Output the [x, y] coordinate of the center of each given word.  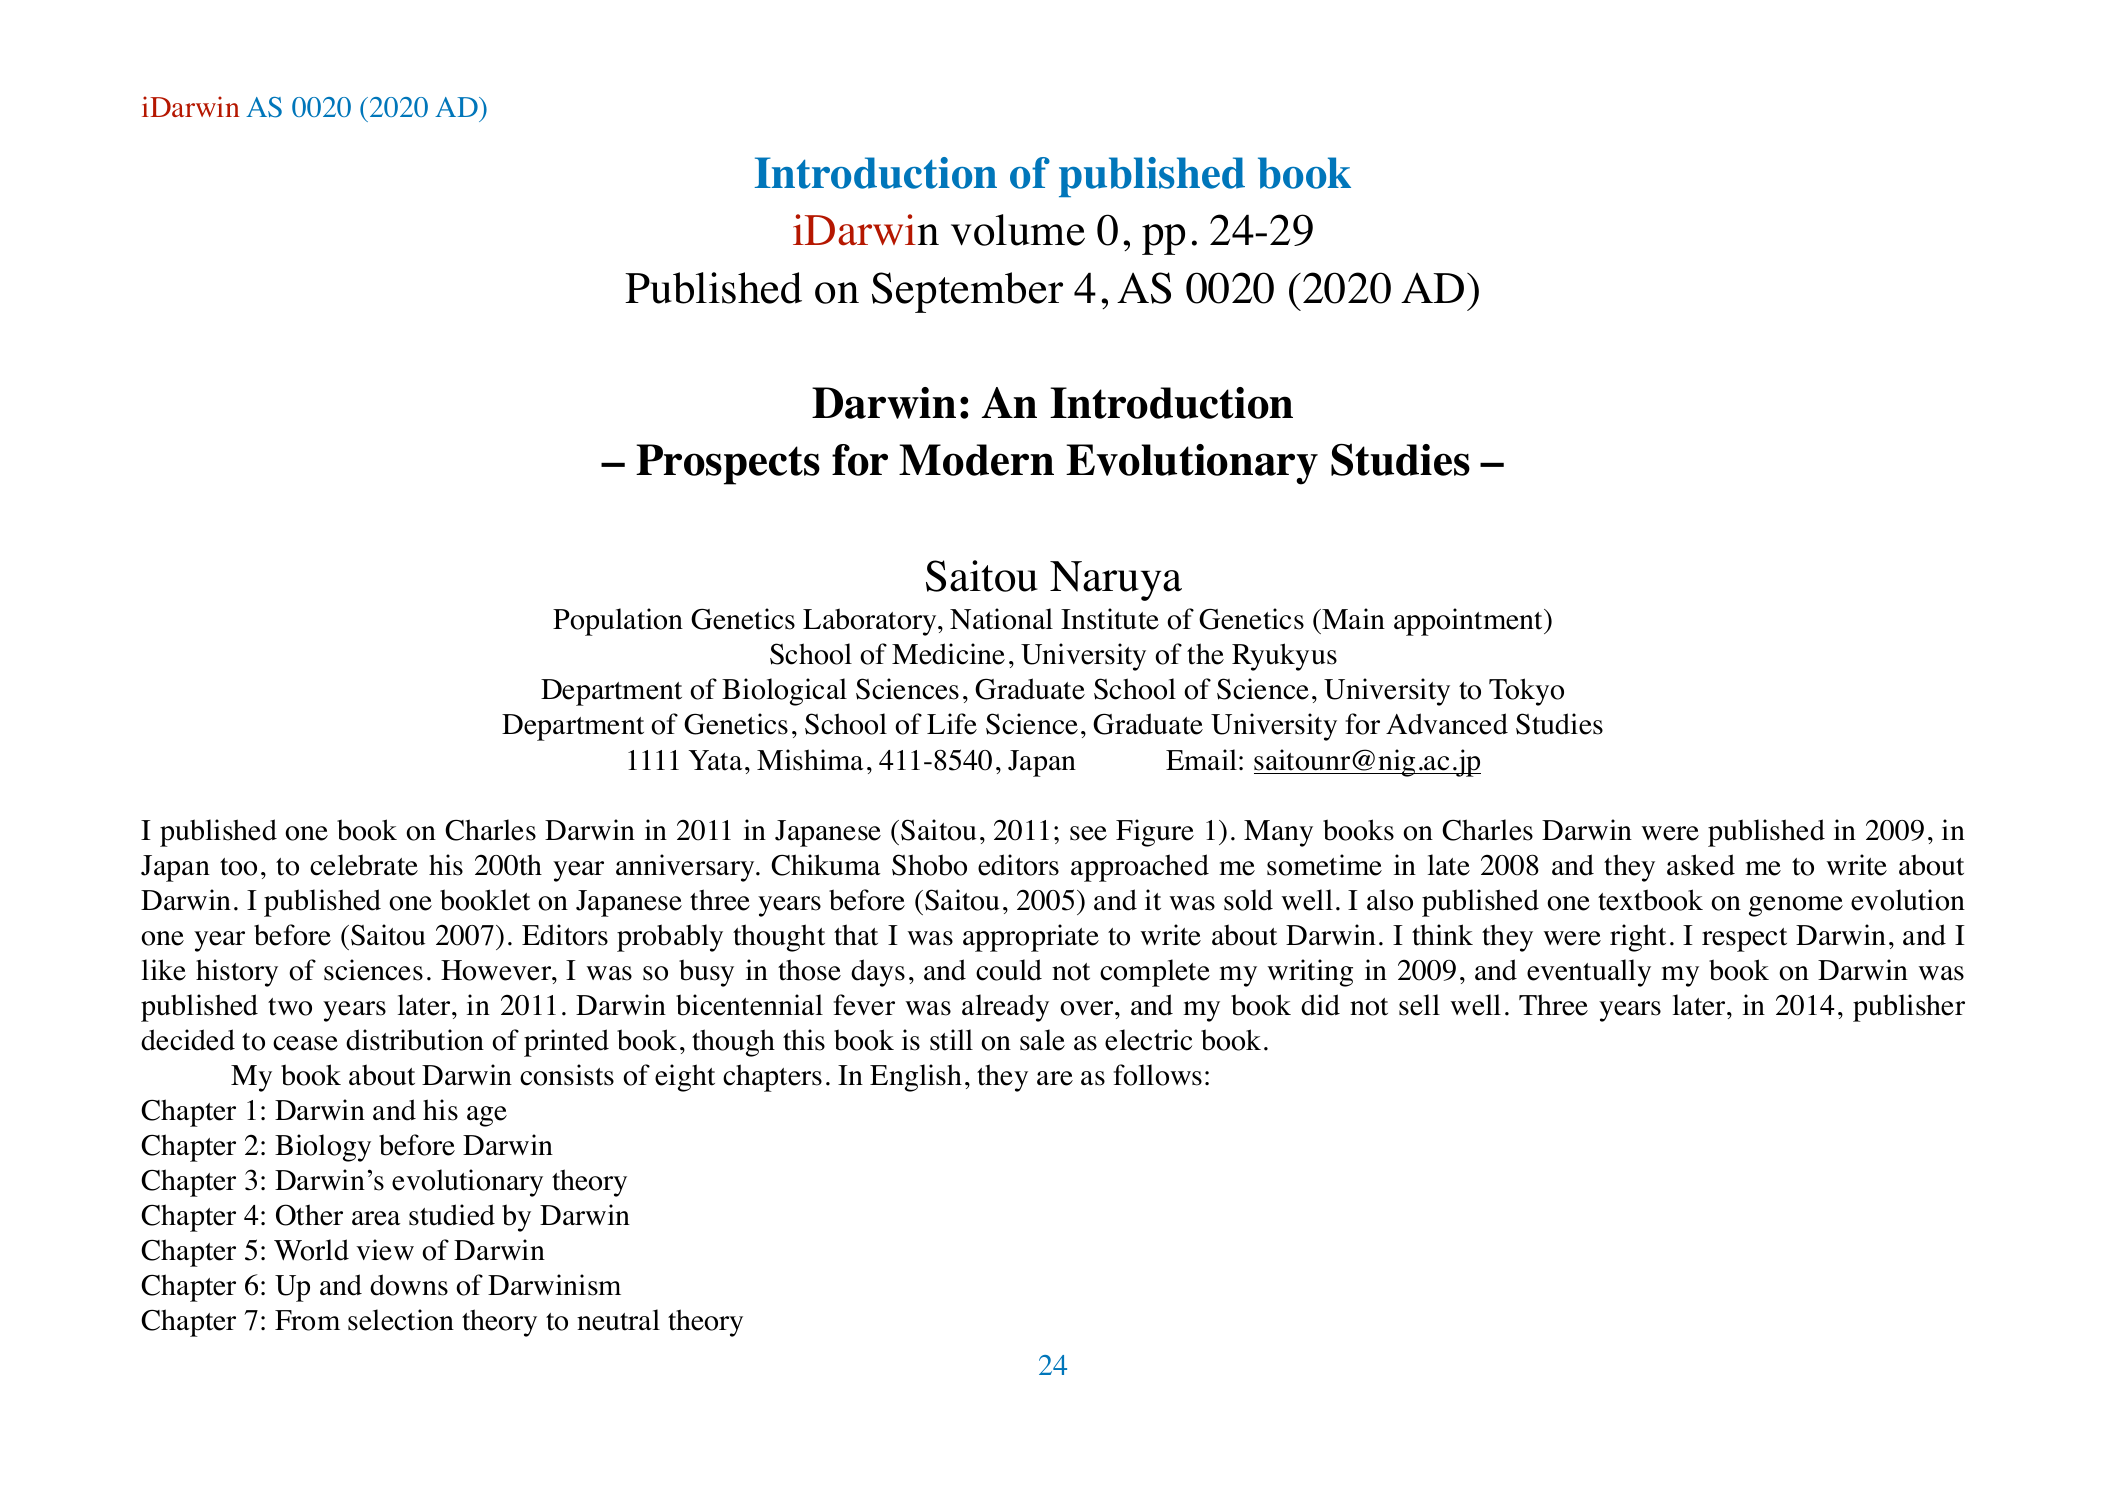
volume [1018, 230]
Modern [976, 460]
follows [1157, 1075]
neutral [618, 1320]
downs [409, 1285]
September [967, 292]
